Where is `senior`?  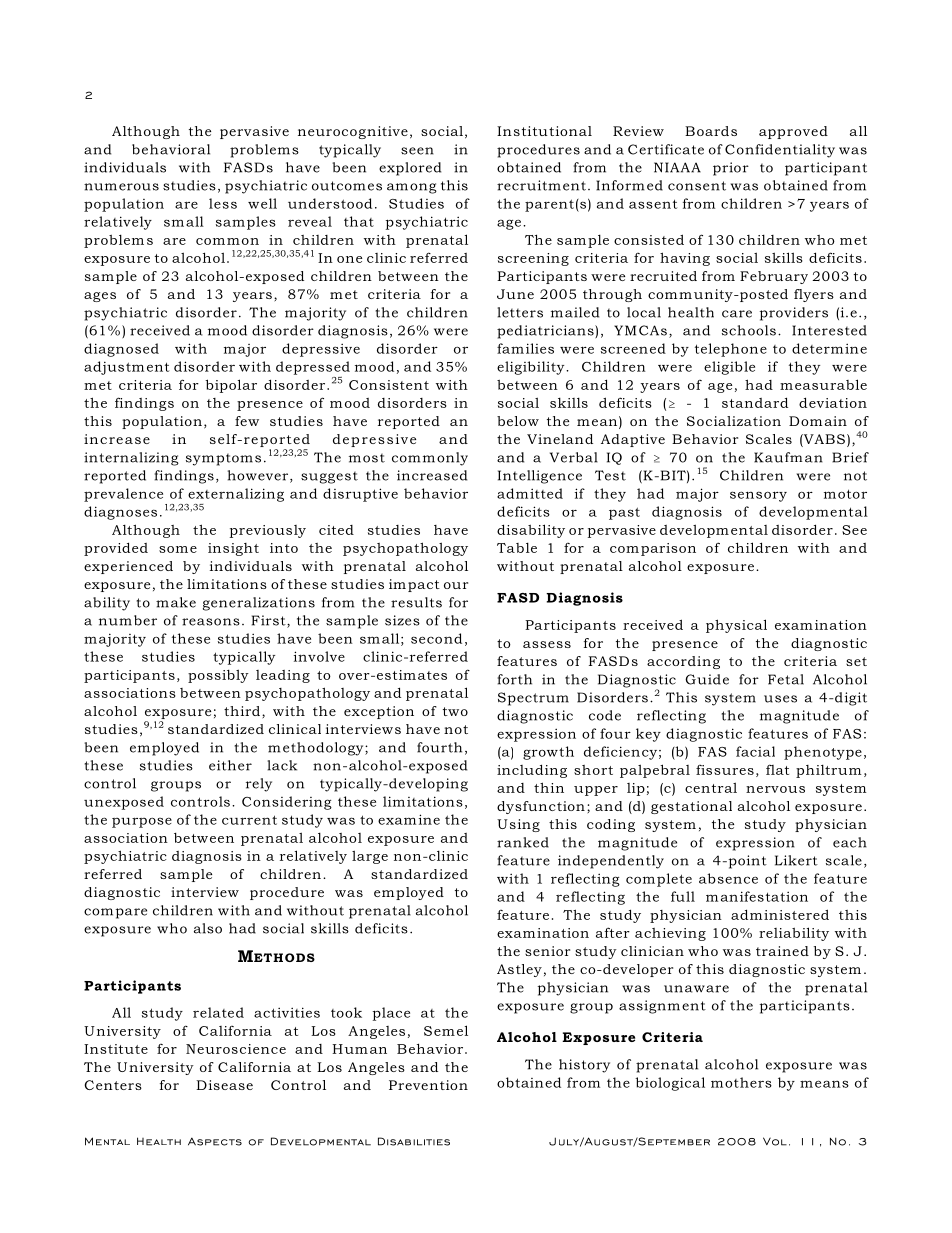 senior is located at coordinates (547, 951).
